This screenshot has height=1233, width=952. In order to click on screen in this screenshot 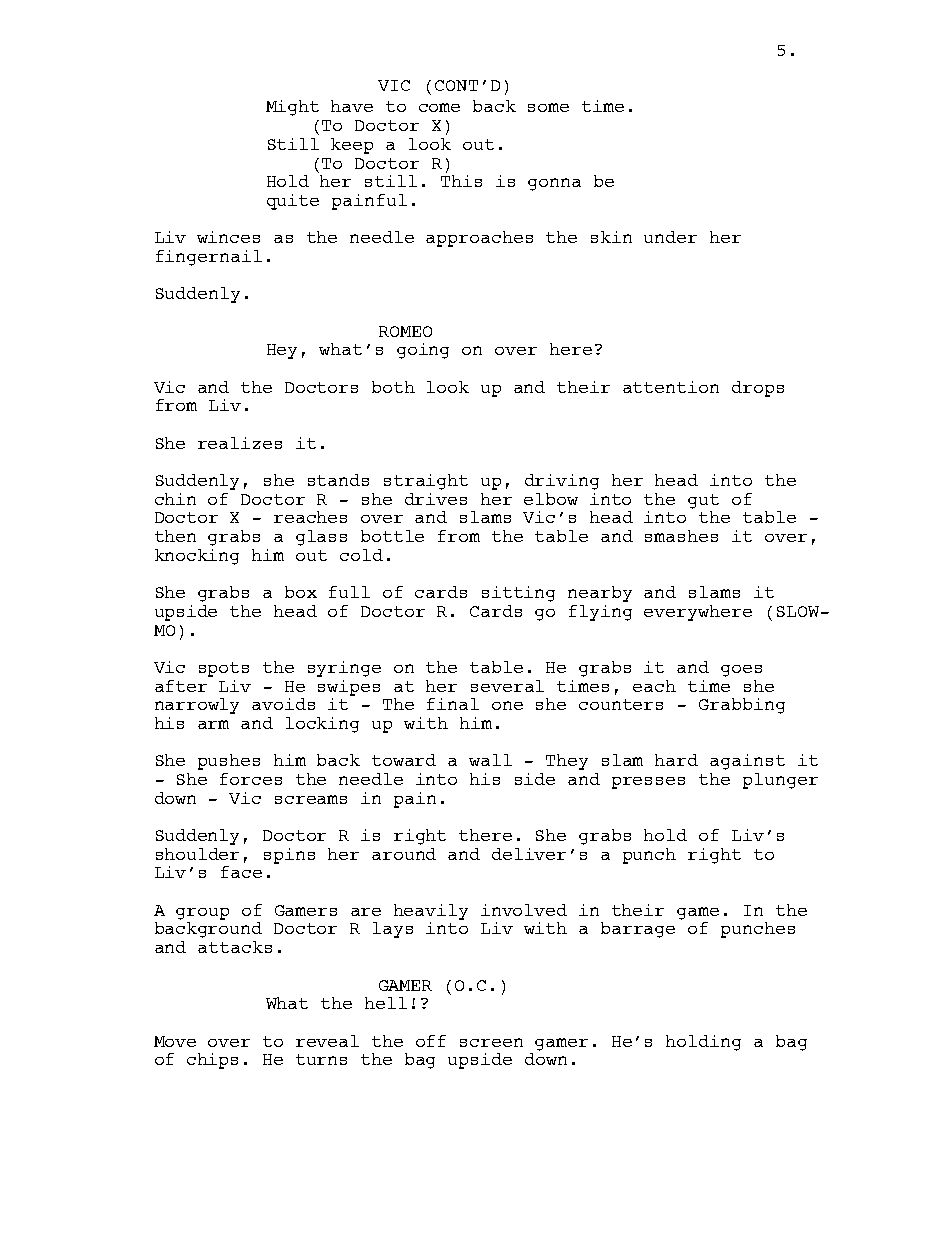, I will do `click(491, 1042)`.
